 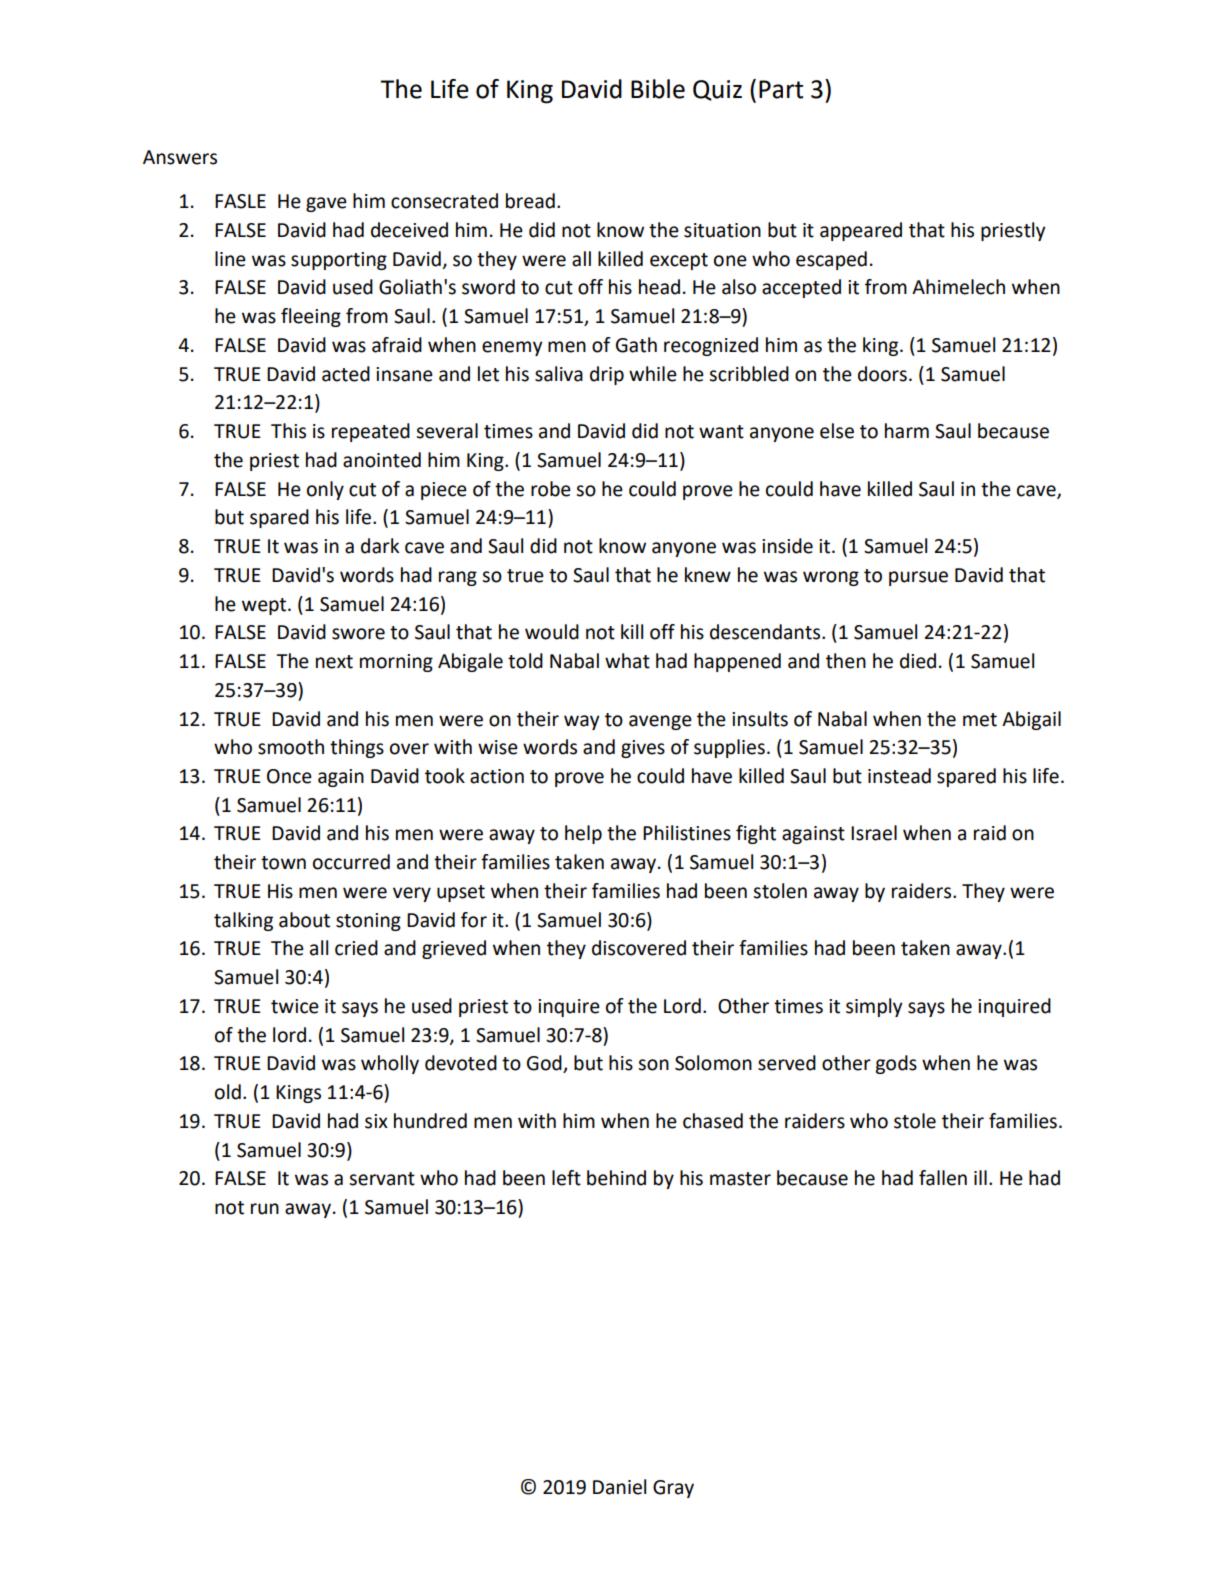 I want to click on Once, so click(x=289, y=776).
